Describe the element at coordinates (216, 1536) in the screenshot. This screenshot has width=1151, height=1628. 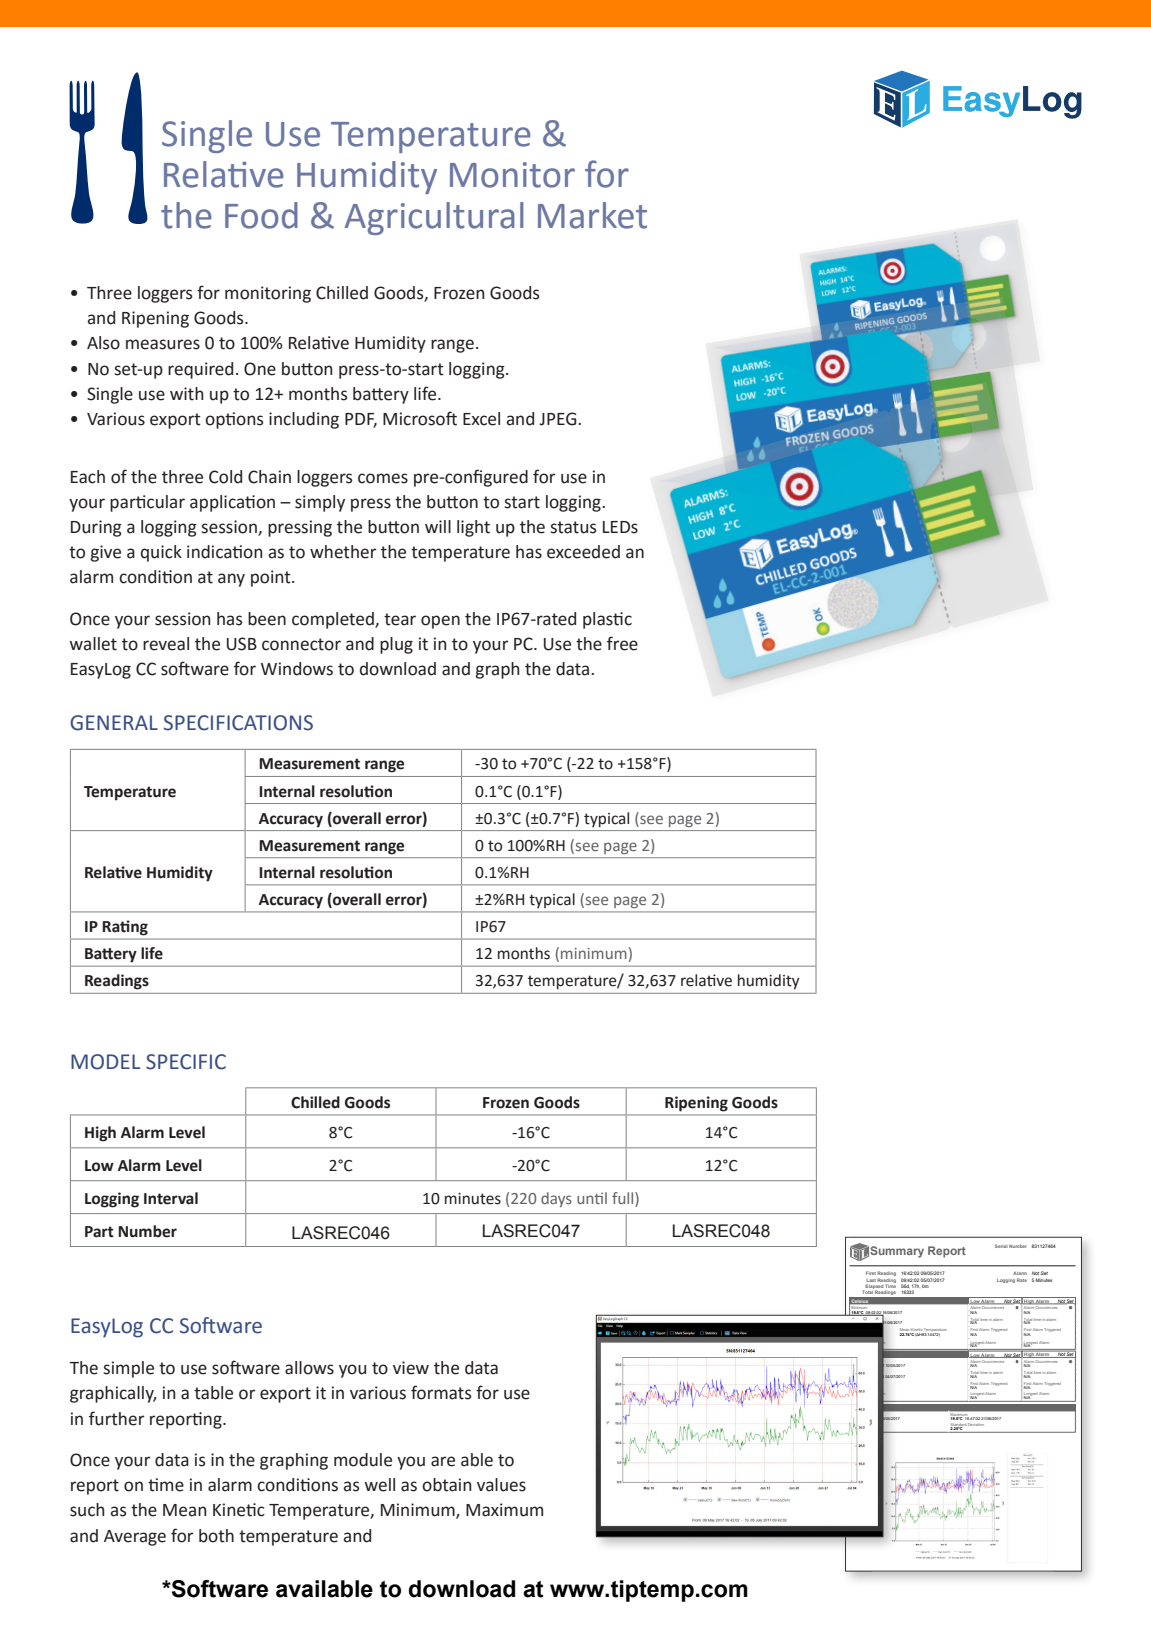
I see `both` at that location.
